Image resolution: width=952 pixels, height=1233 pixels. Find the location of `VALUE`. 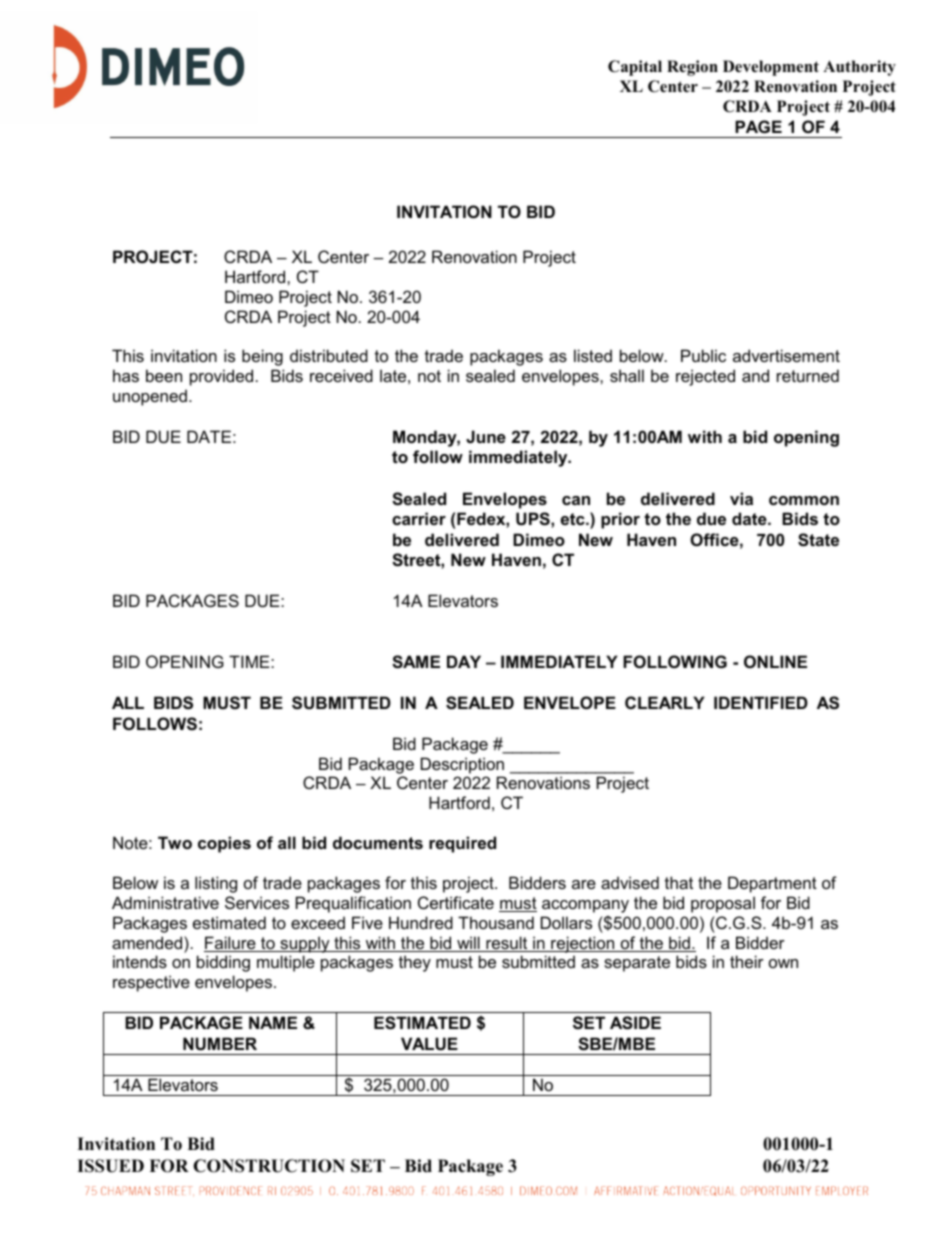

VALUE is located at coordinates (429, 1043).
